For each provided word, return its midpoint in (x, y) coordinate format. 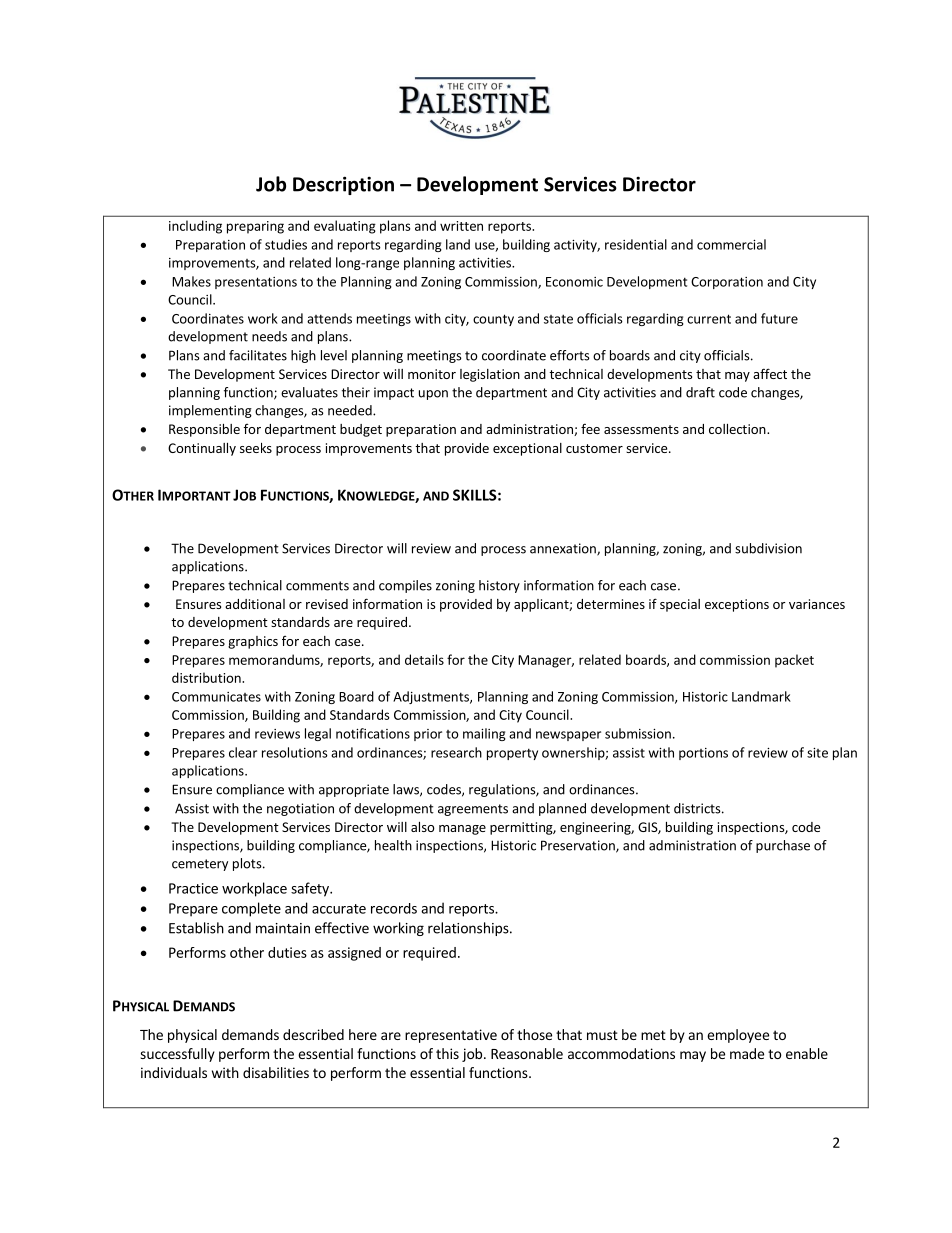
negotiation (300, 809)
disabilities (276, 1072)
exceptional (527, 449)
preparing (255, 227)
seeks (256, 448)
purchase (783, 846)
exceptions (737, 605)
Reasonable (527, 1053)
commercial (731, 244)
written (461, 226)
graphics (253, 642)
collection (738, 429)
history (499, 586)
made (747, 1053)
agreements (473, 810)
